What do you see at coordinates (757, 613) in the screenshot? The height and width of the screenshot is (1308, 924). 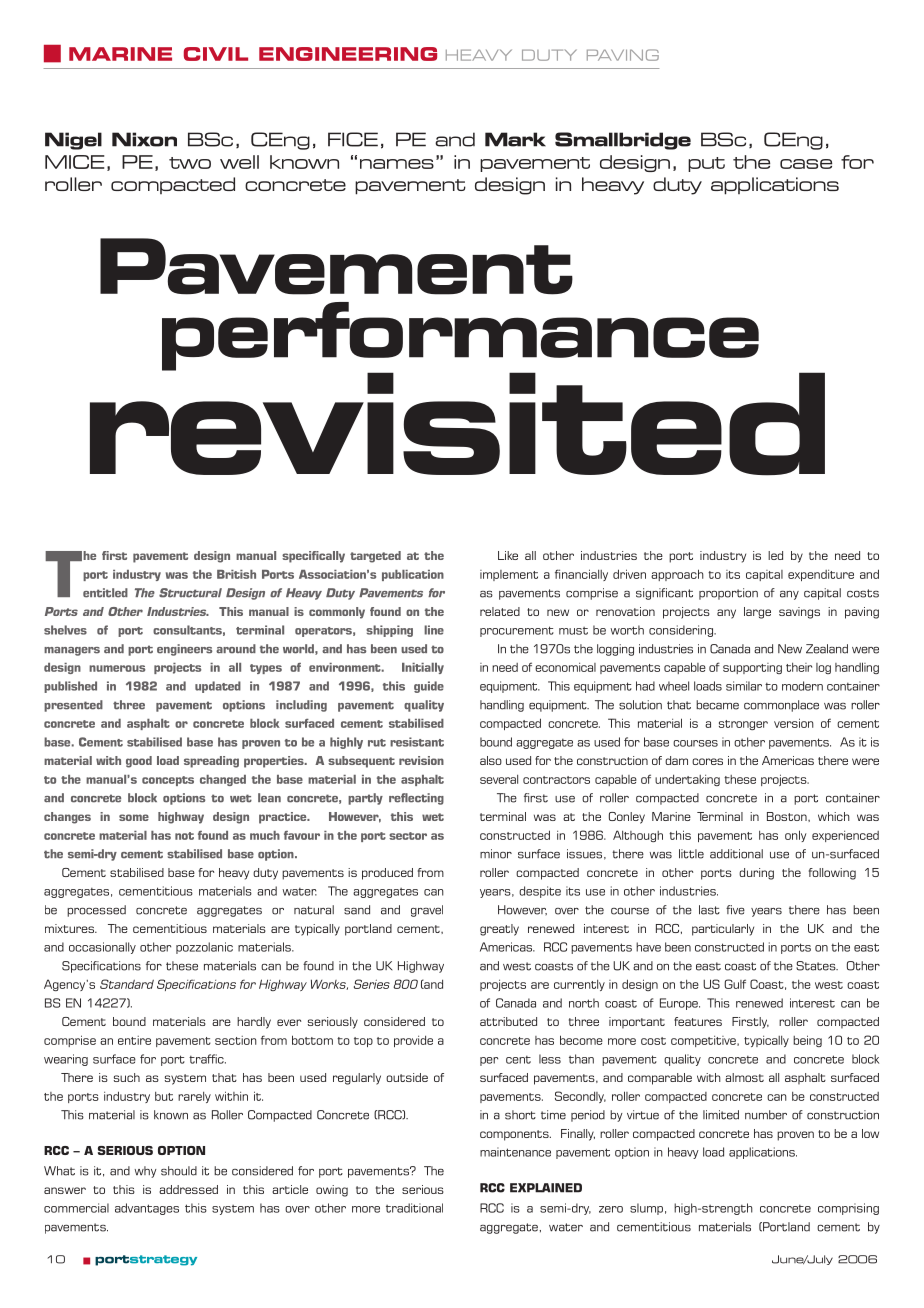 I see `large` at bounding box center [757, 613].
